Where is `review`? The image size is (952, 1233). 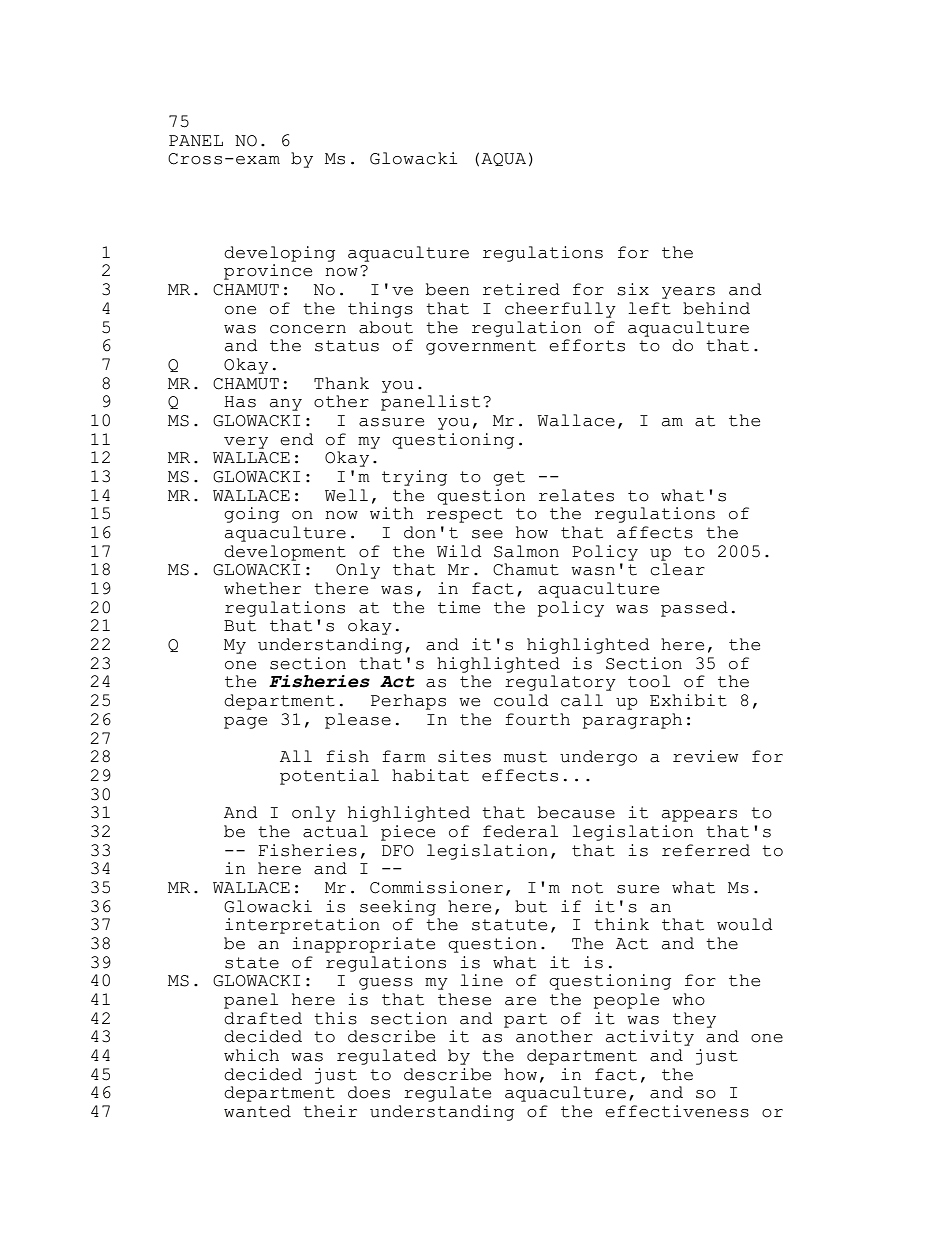
review is located at coordinates (705, 756).
